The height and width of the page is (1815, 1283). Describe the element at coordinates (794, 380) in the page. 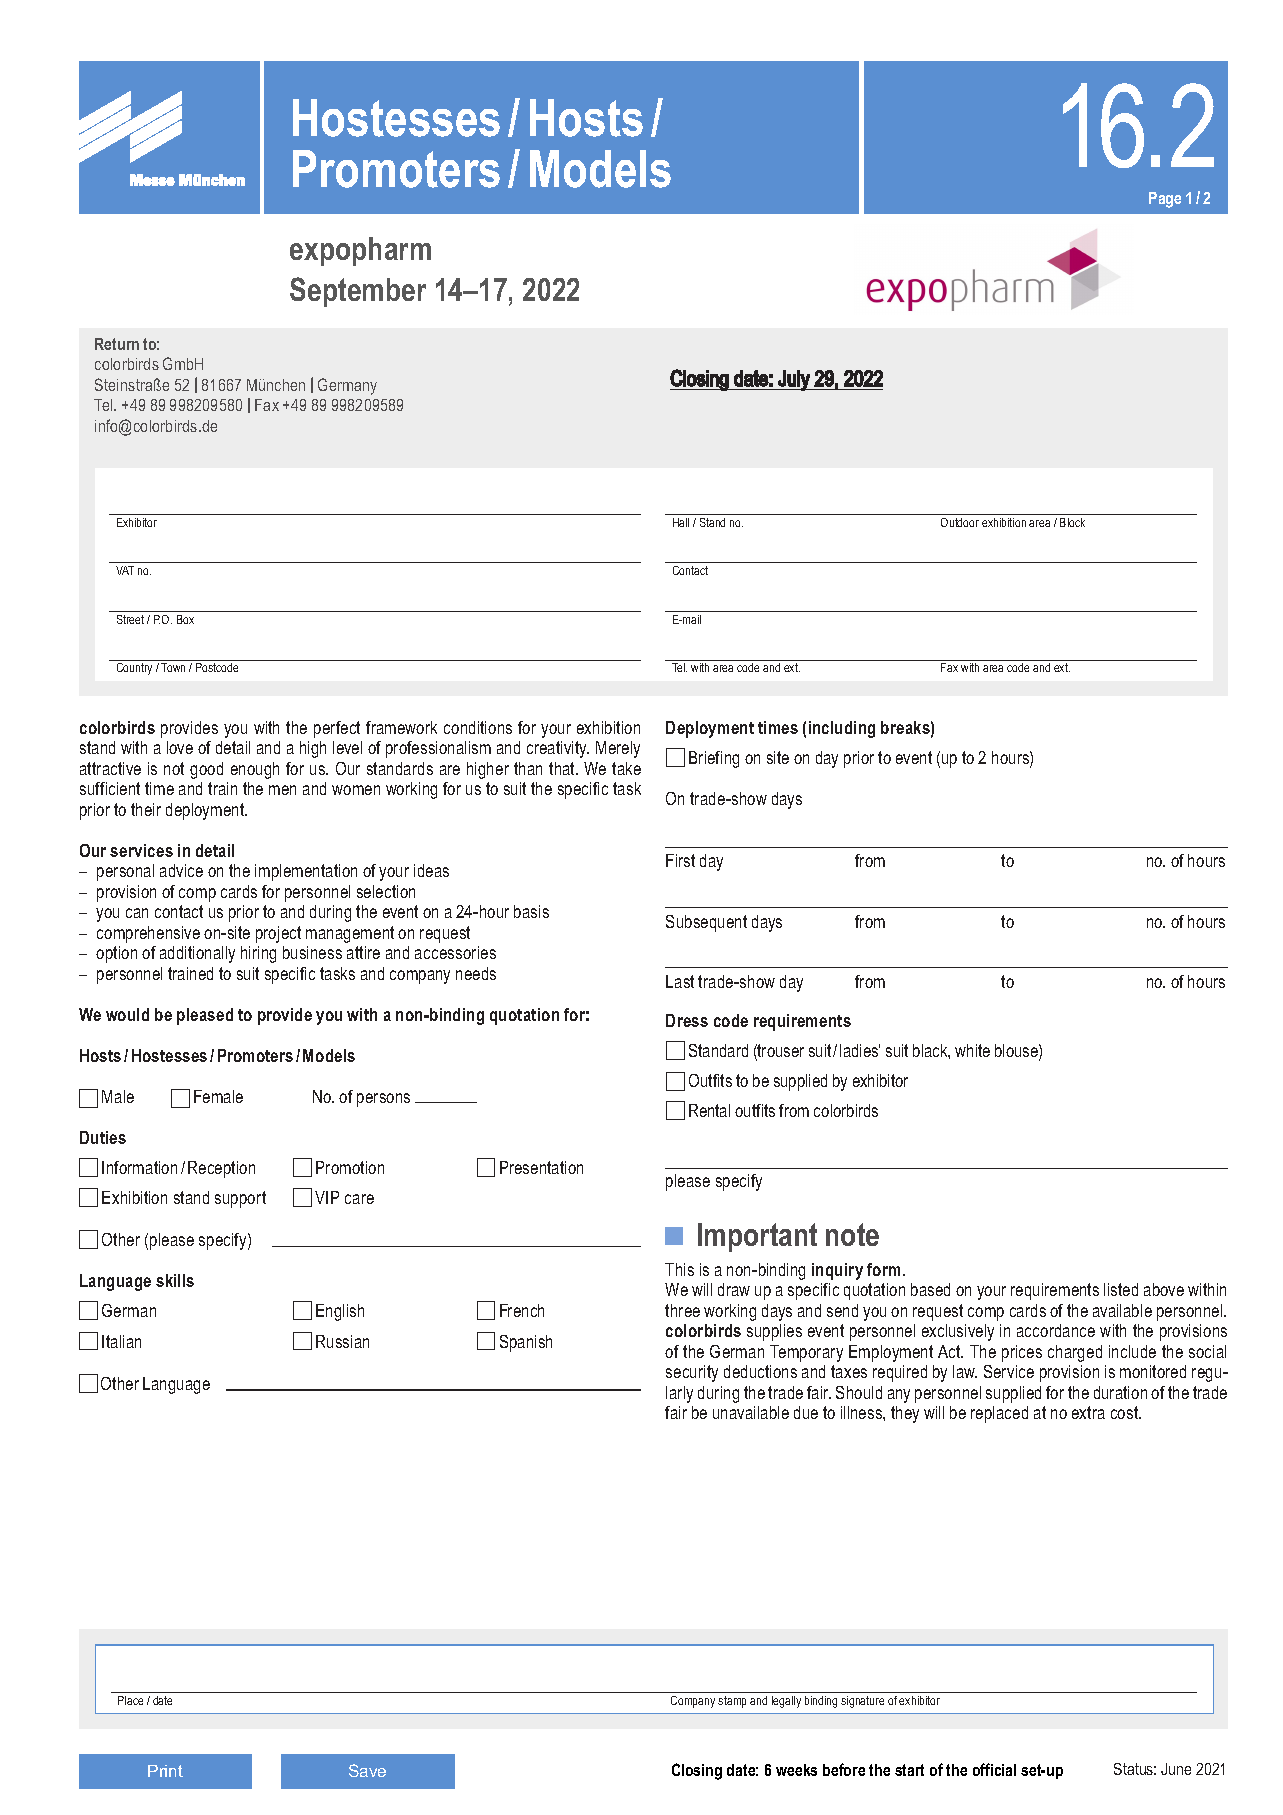

I see `July` at that location.
